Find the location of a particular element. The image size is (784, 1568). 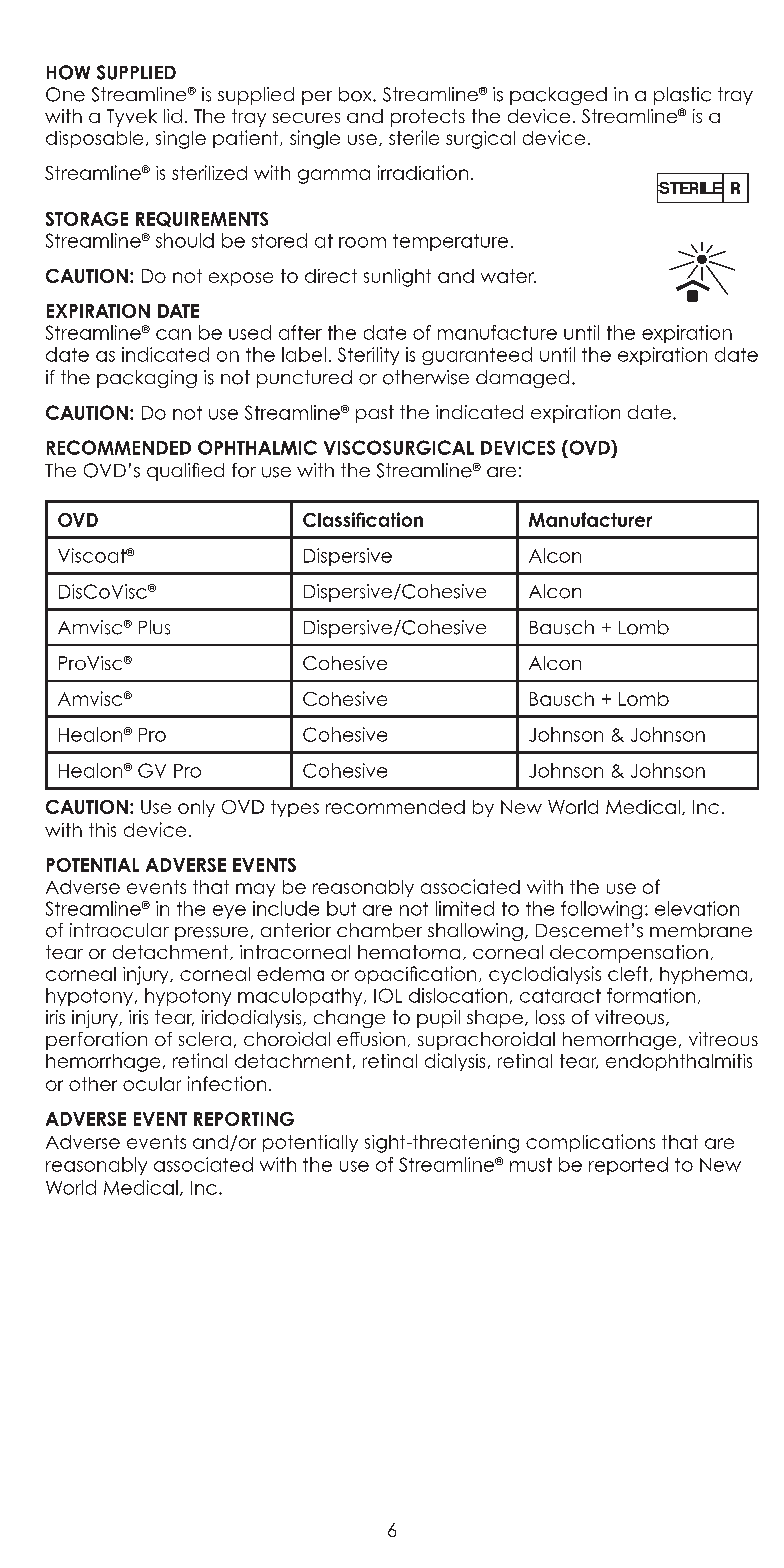

water is located at coordinates (508, 276).
